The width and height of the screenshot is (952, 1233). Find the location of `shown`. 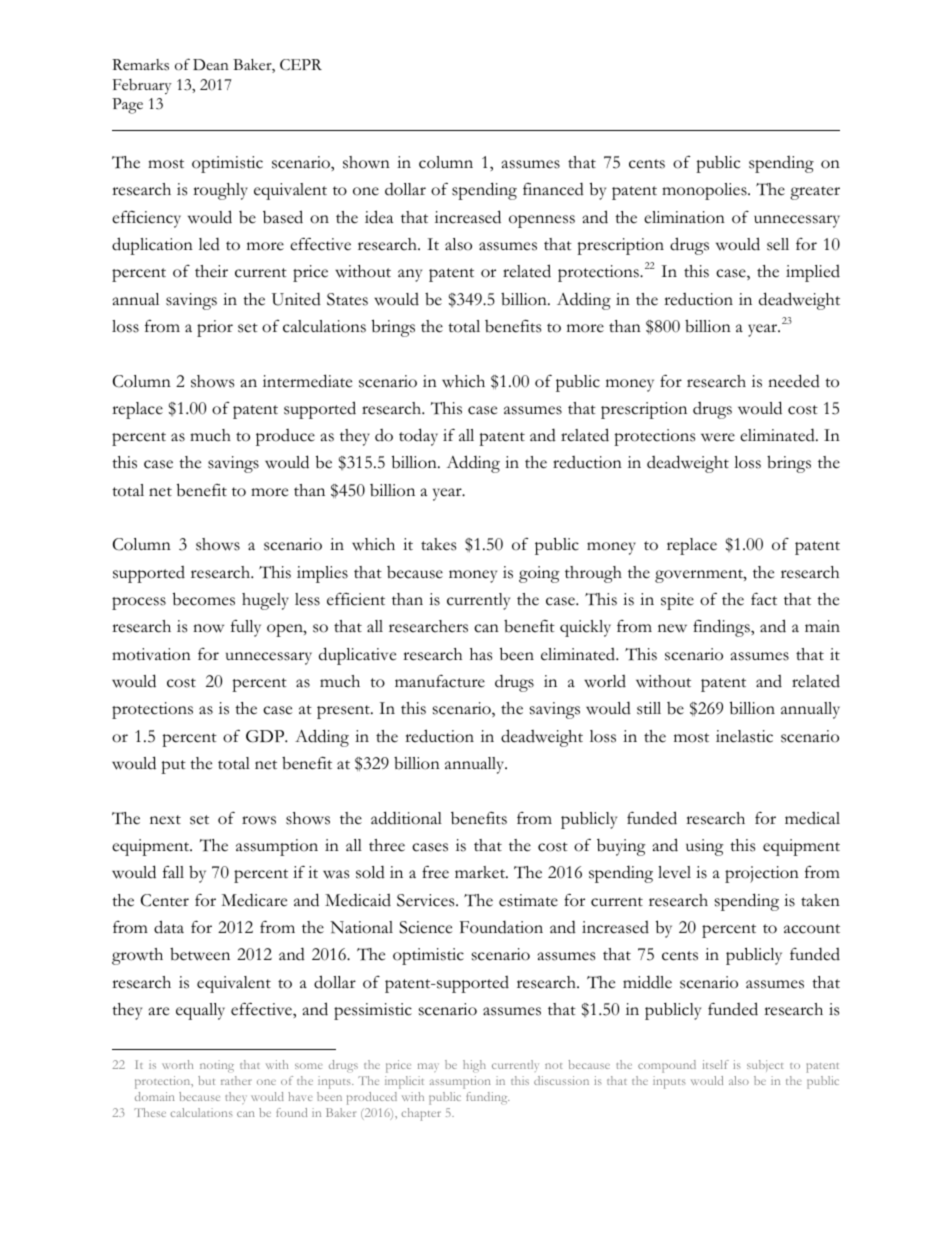

shown is located at coordinates (366, 162).
